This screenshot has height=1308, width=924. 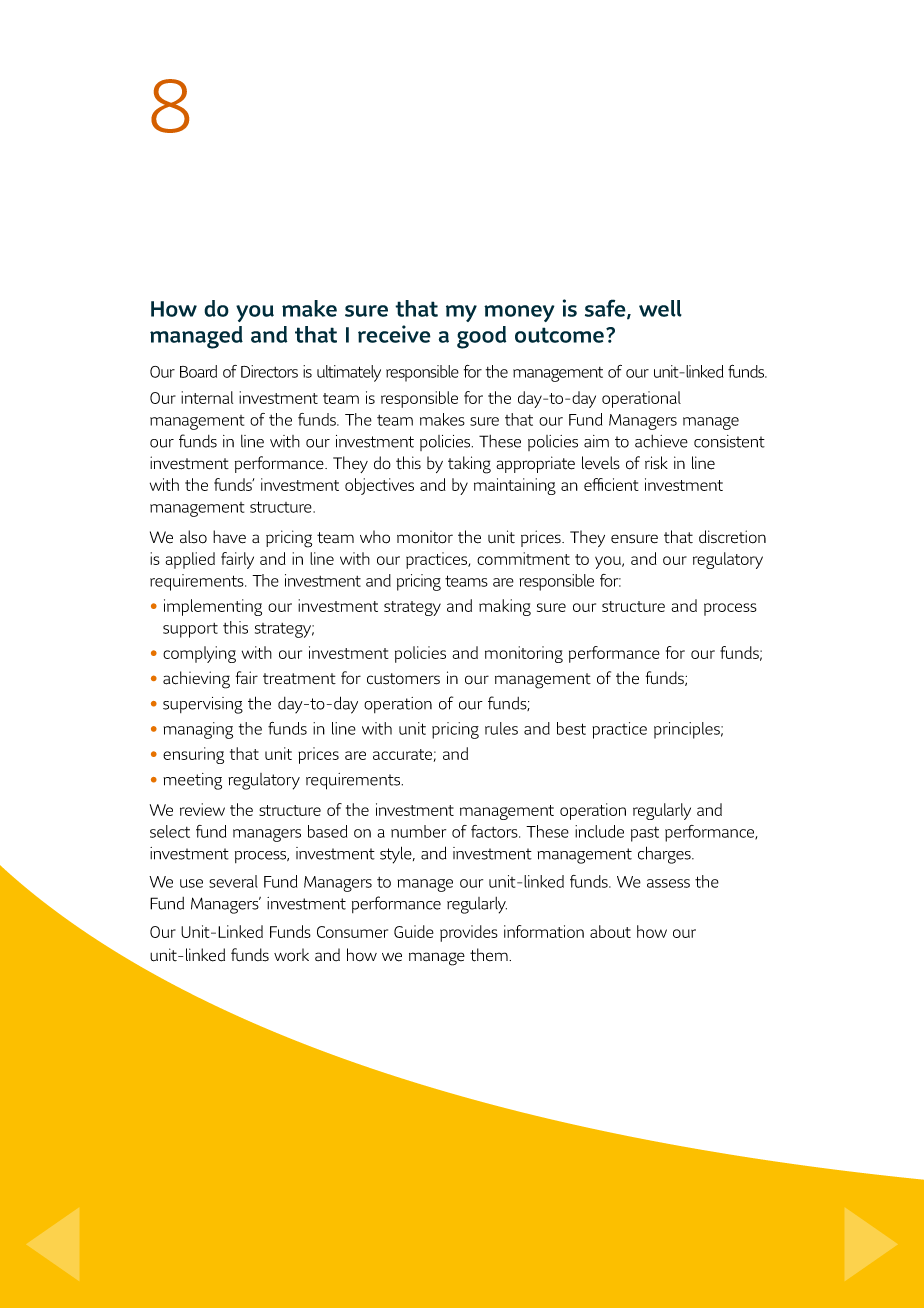 I want to click on Directors, so click(x=269, y=371).
